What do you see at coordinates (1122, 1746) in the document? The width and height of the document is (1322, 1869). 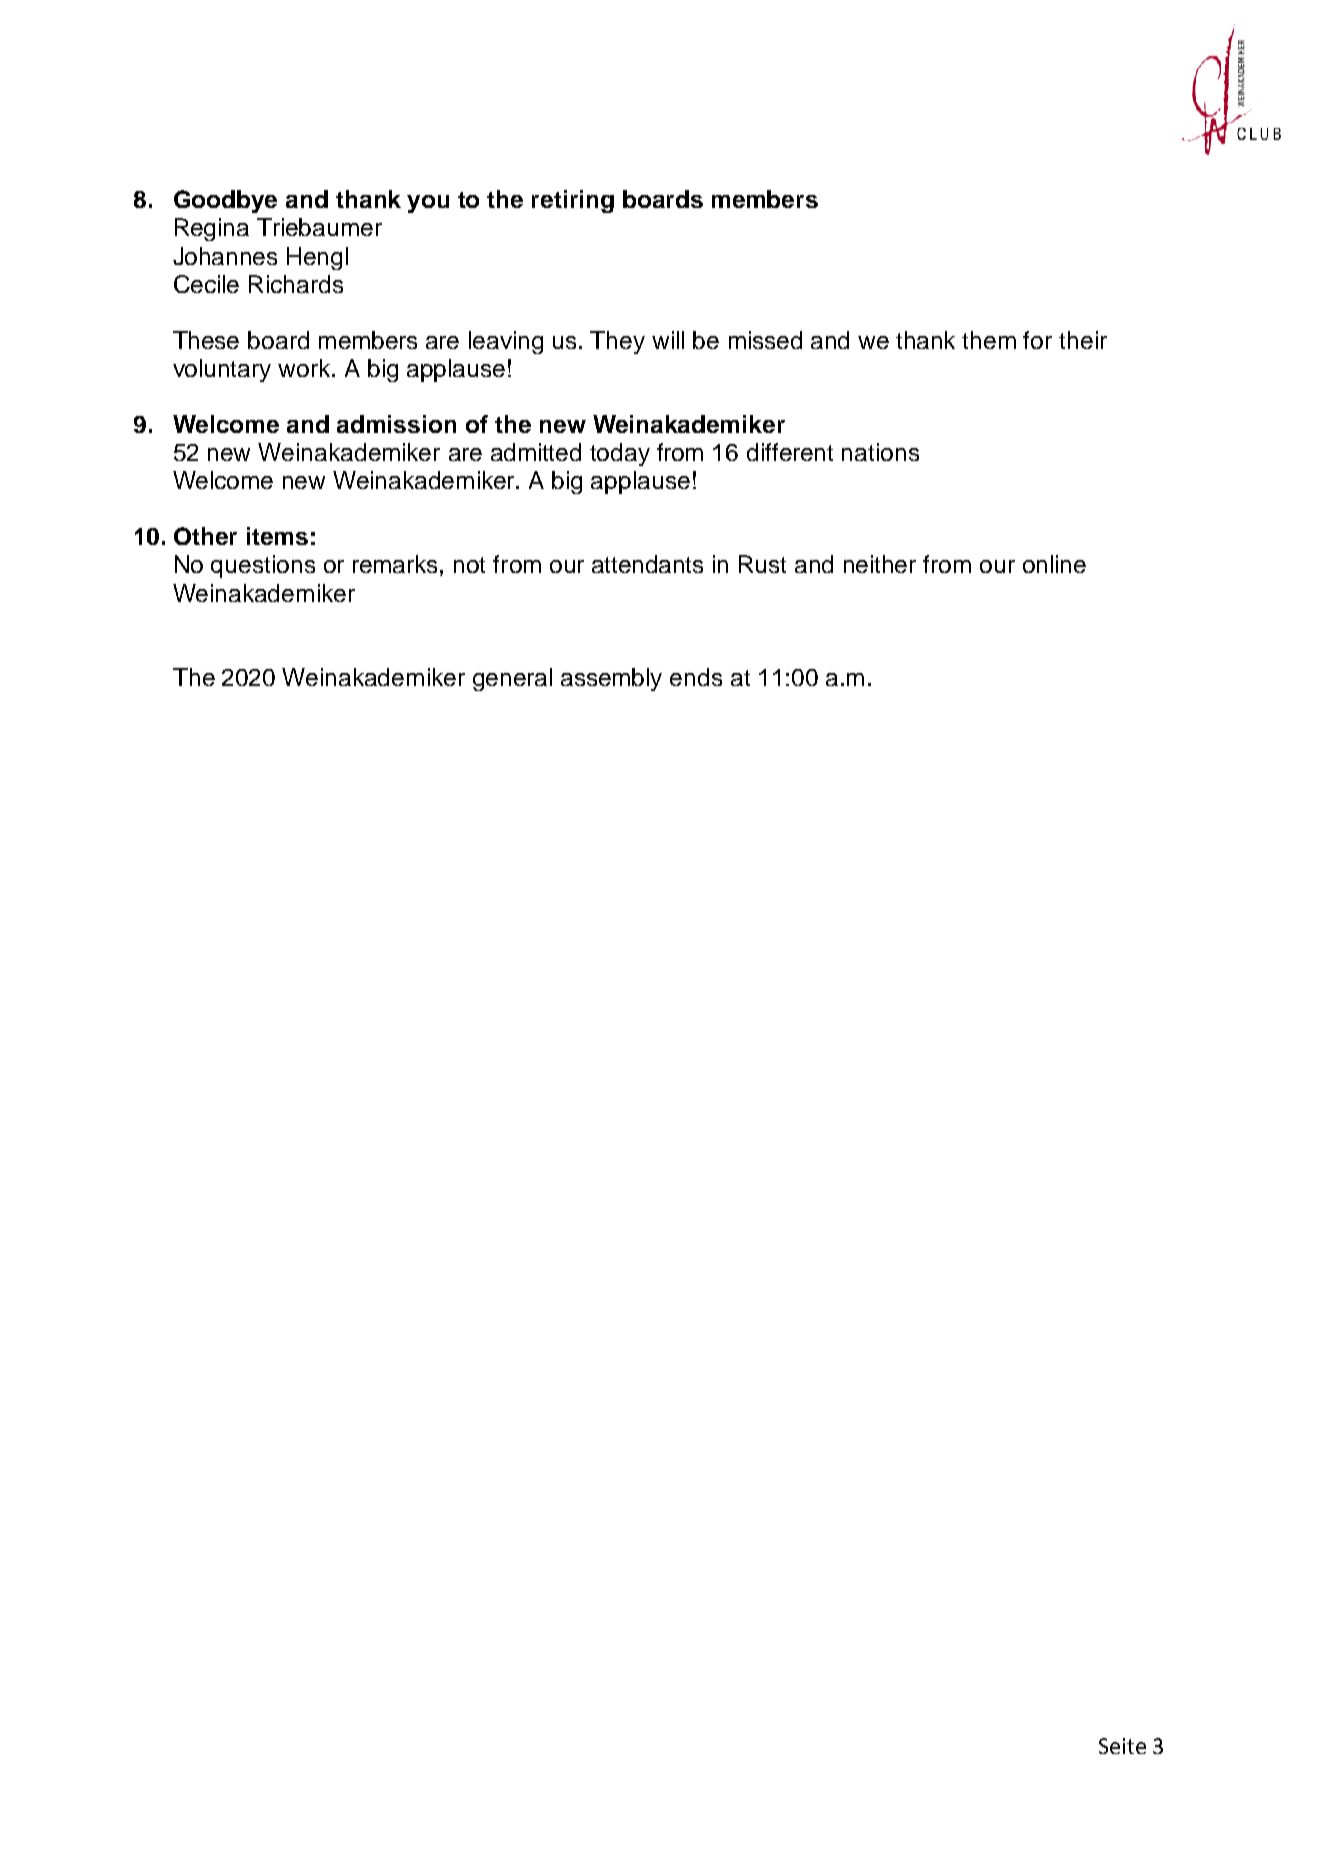 I see `Seite` at bounding box center [1122, 1746].
